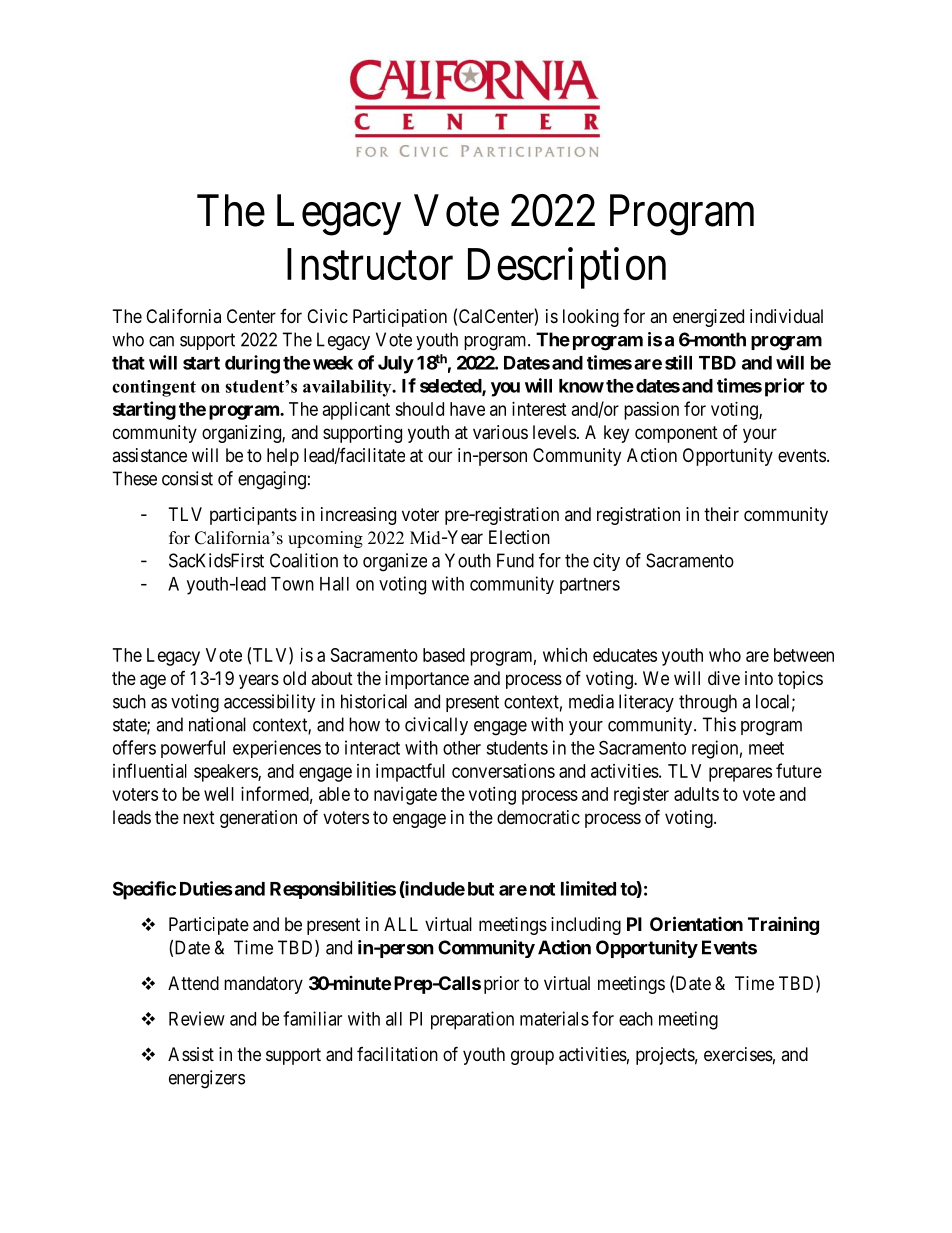  What do you see at coordinates (721, 514) in the document?
I see `their` at bounding box center [721, 514].
